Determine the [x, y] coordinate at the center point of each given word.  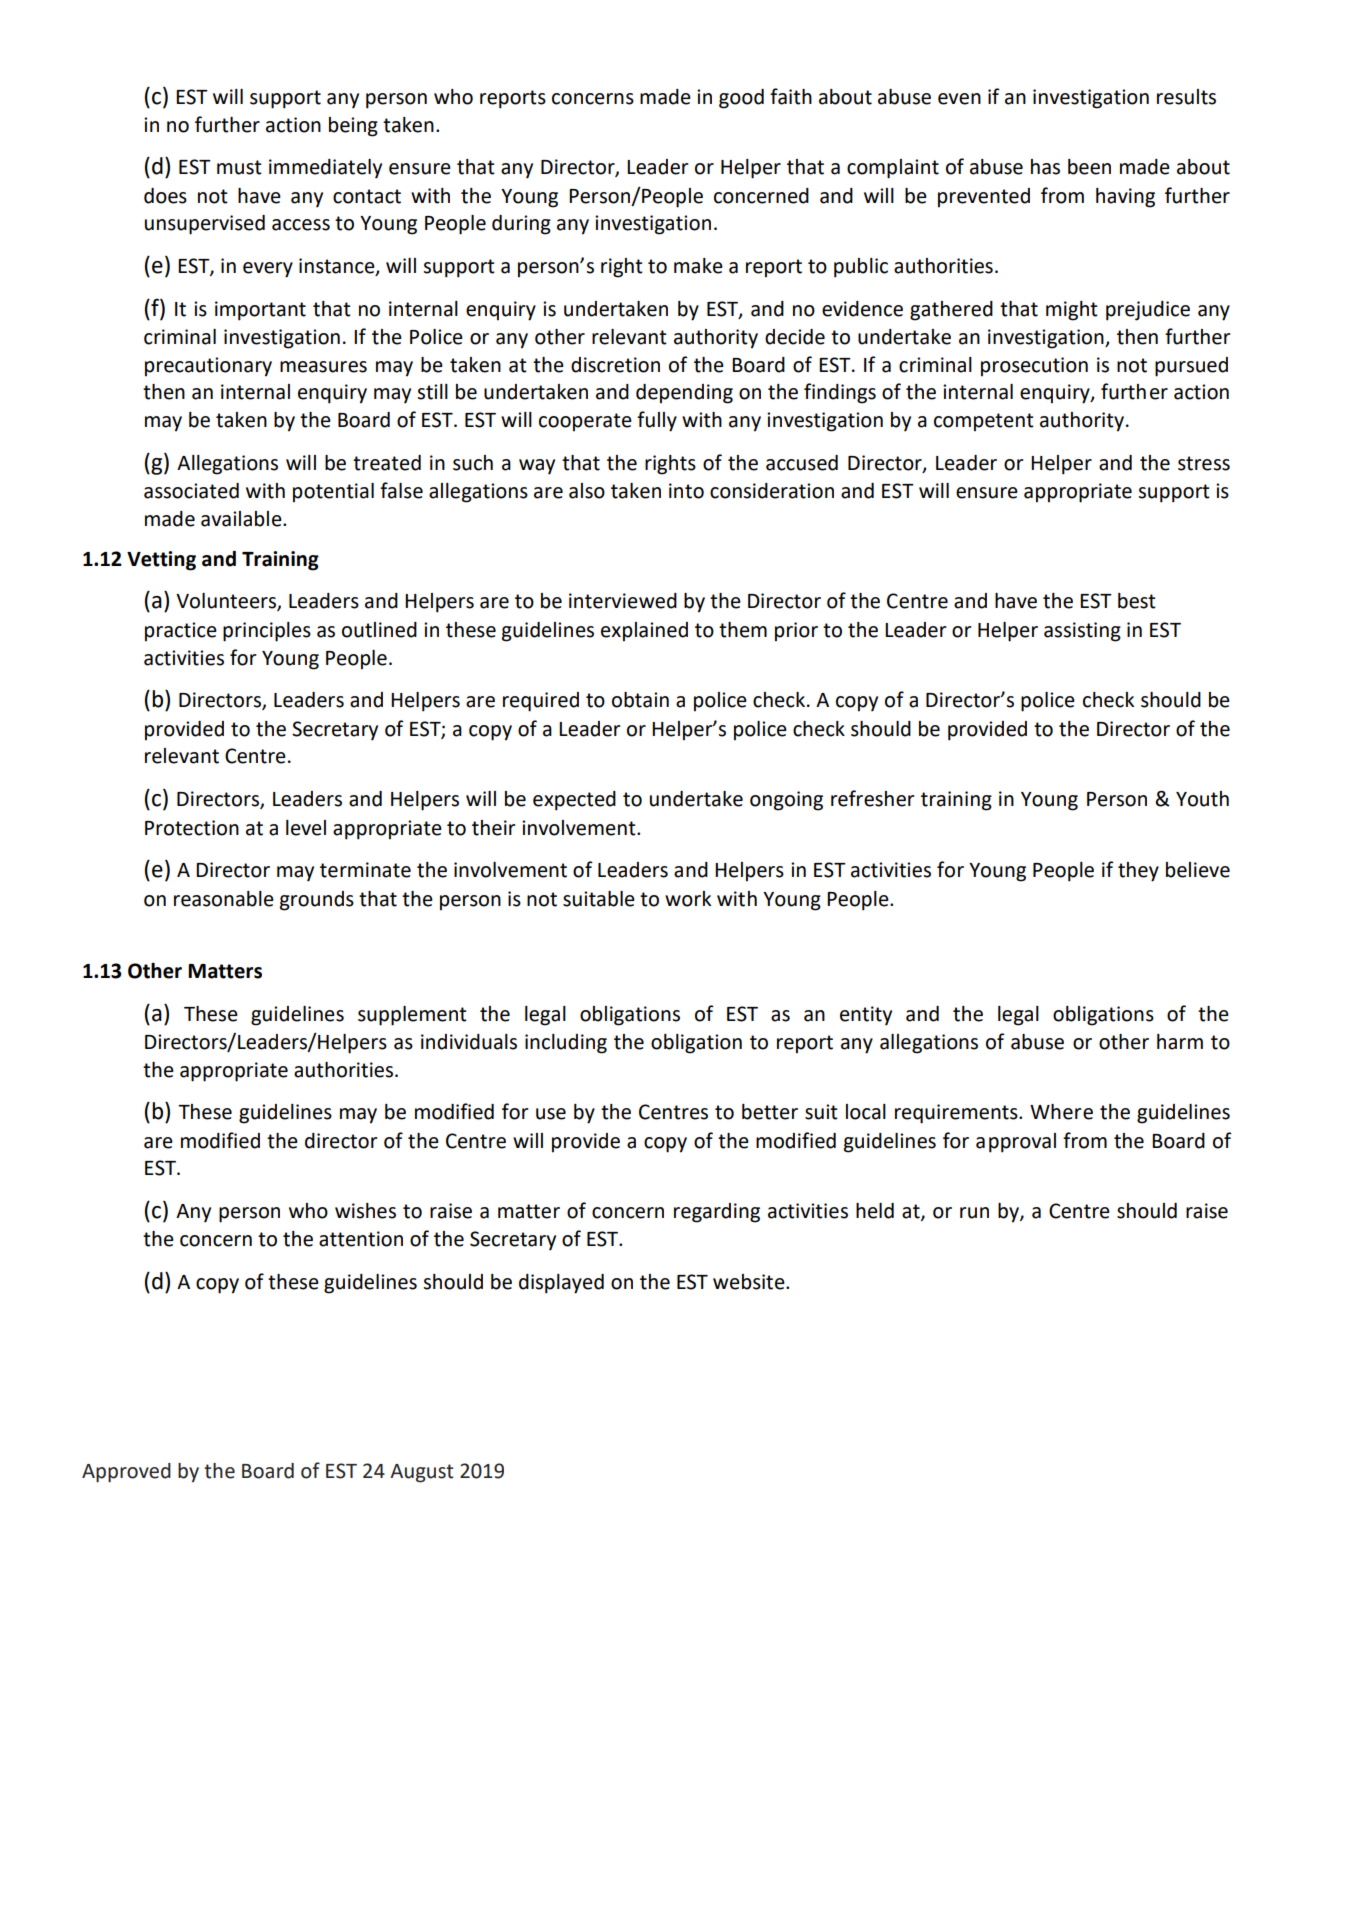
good [741, 99]
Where [1061, 1112]
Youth [1202, 799]
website [750, 1282]
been [1089, 167]
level [306, 828]
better [770, 1112]
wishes [365, 1211]
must [239, 167]
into [686, 491]
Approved [126, 1473]
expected [574, 801]
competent [984, 422]
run [974, 1213]
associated [191, 491]
